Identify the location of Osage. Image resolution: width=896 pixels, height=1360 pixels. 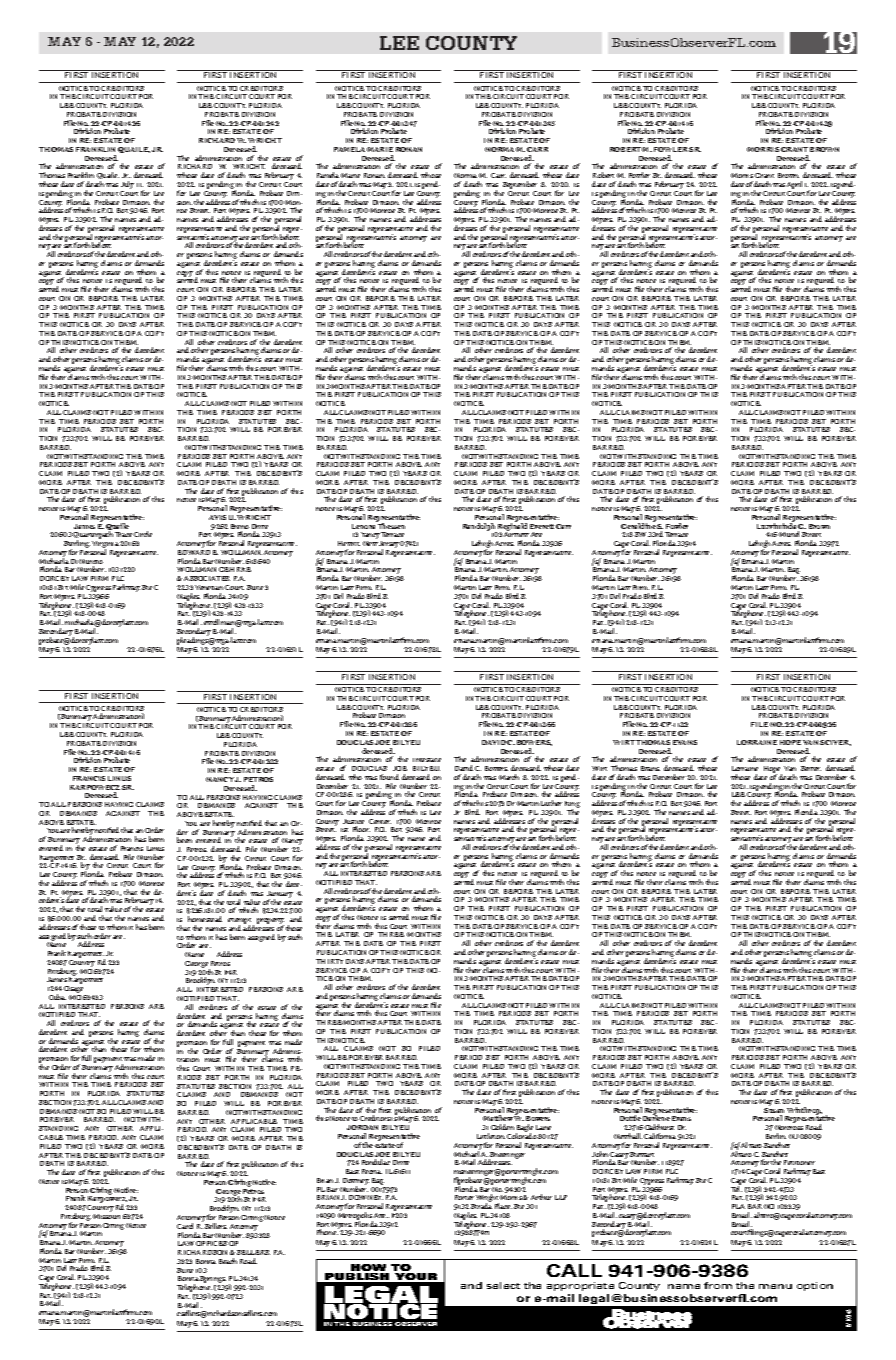
(75, 991).
